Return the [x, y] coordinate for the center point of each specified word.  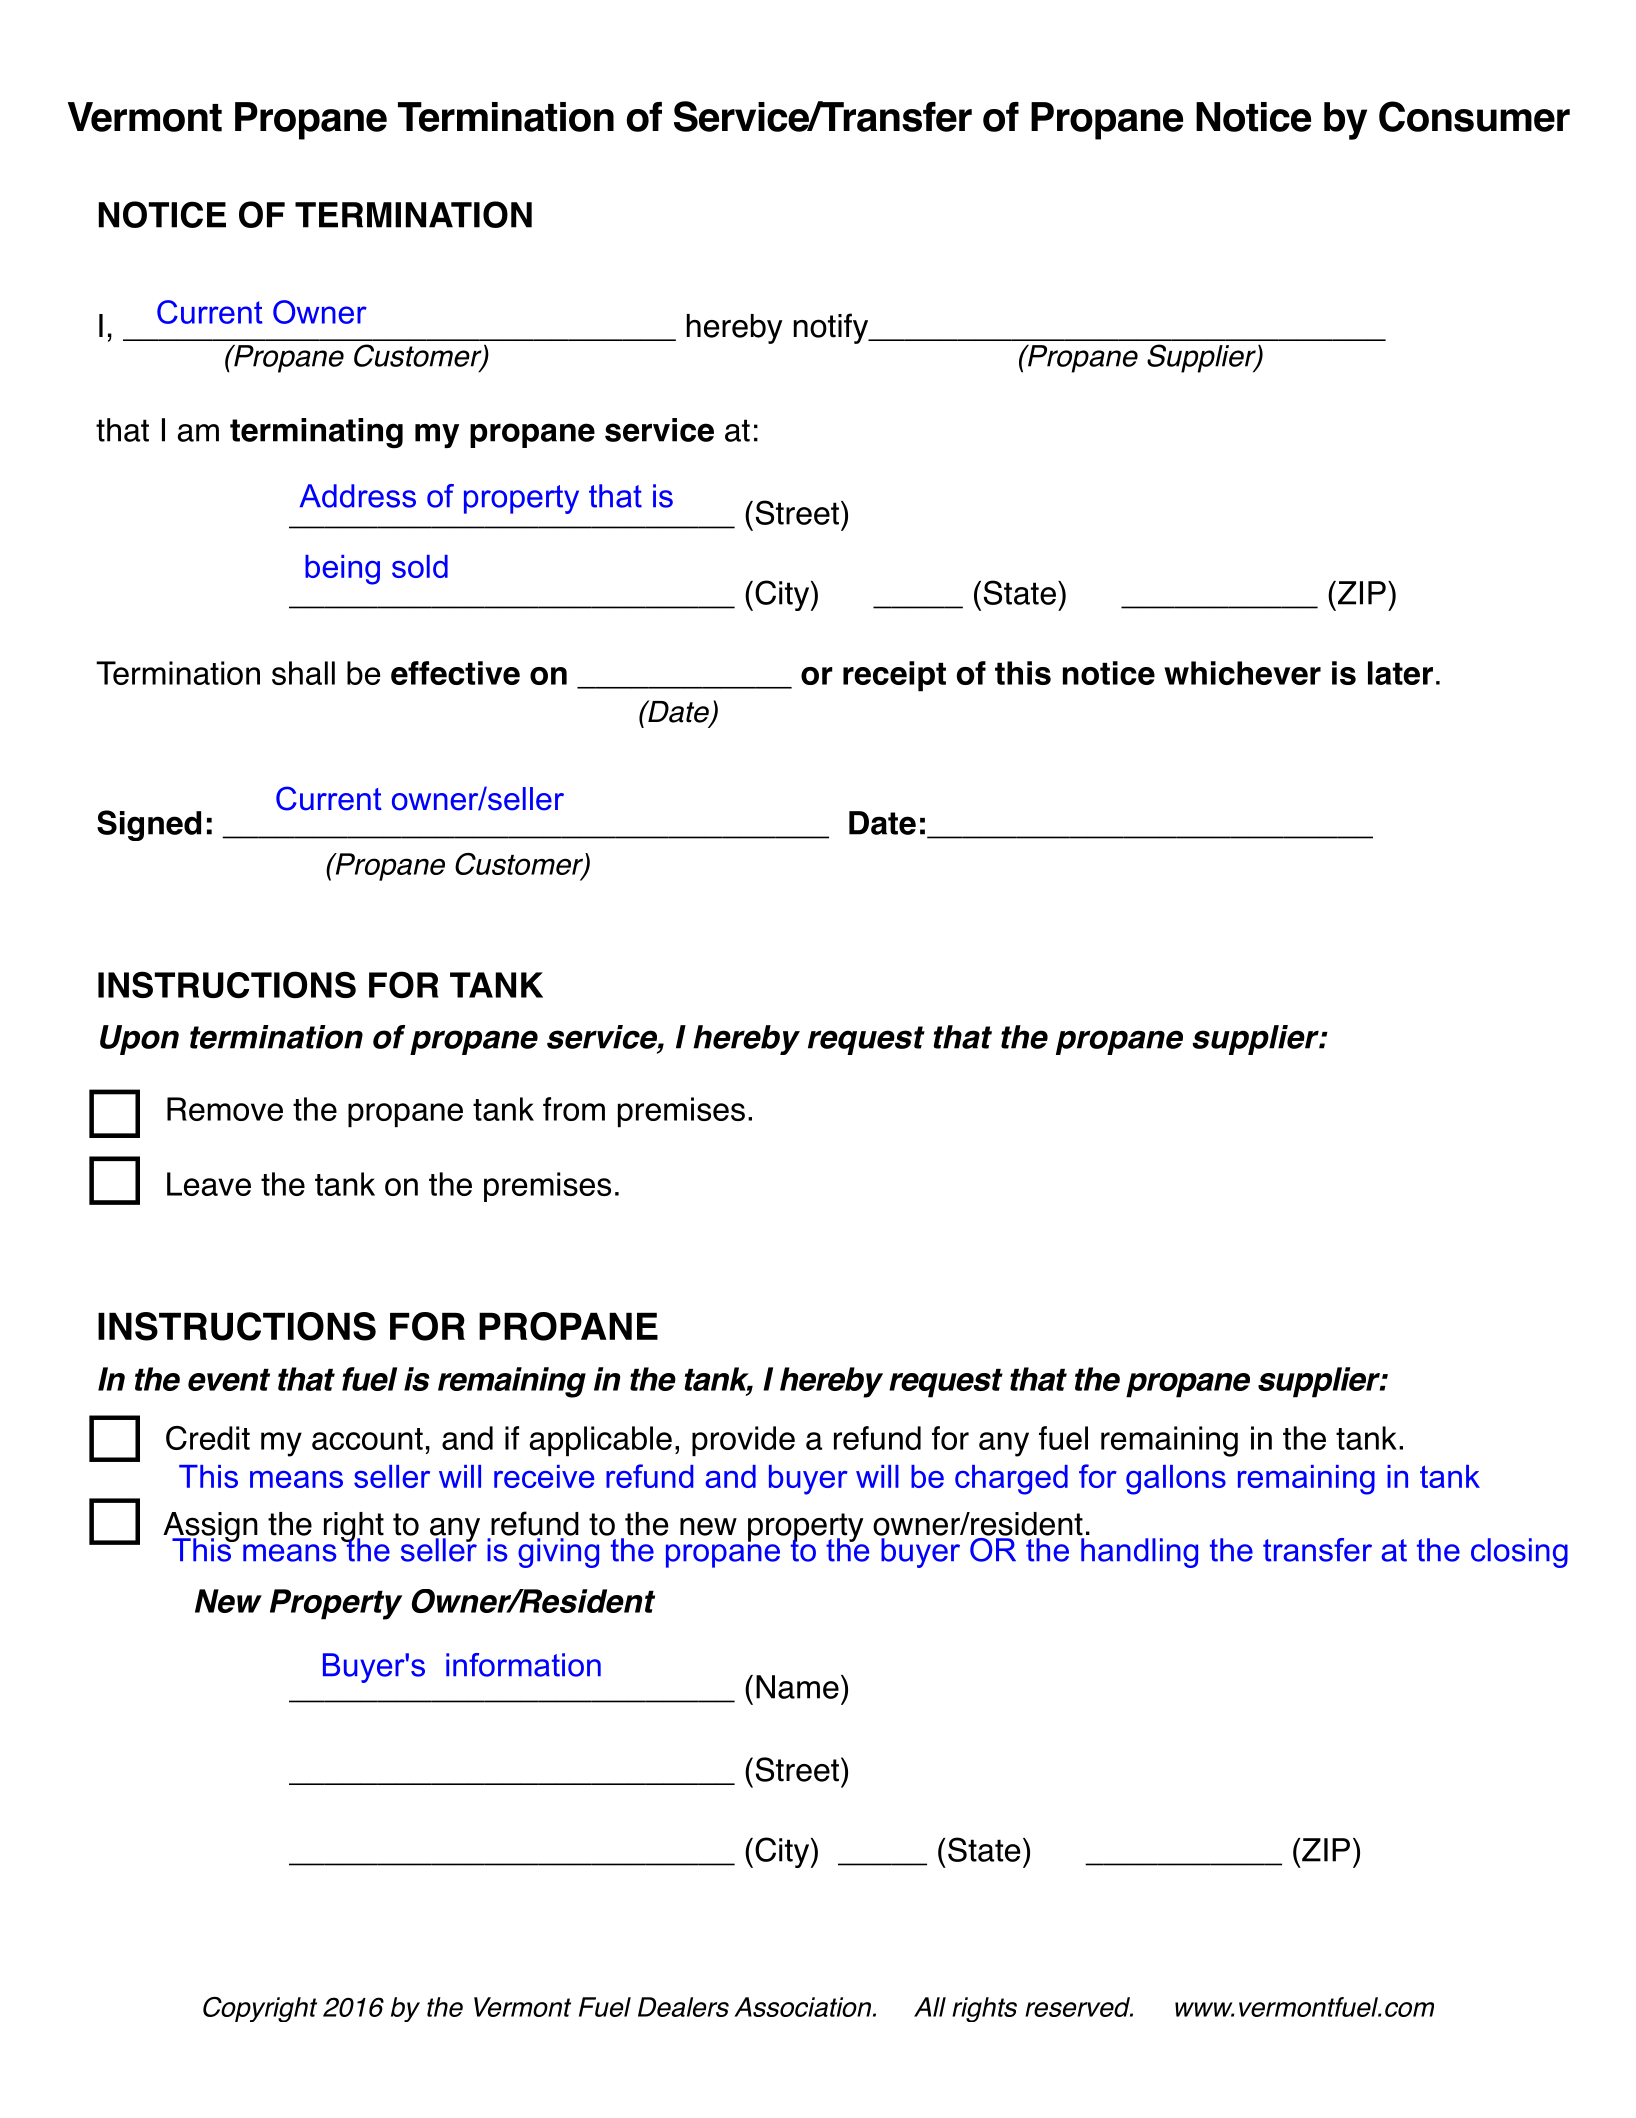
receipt [894, 676]
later [1400, 673]
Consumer [1474, 116]
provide [743, 1441]
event [229, 1380]
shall [303, 673]
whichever [1242, 673]
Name [797, 1687]
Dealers [683, 2007]
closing [1519, 1553]
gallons [1176, 1480]
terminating [316, 433]
